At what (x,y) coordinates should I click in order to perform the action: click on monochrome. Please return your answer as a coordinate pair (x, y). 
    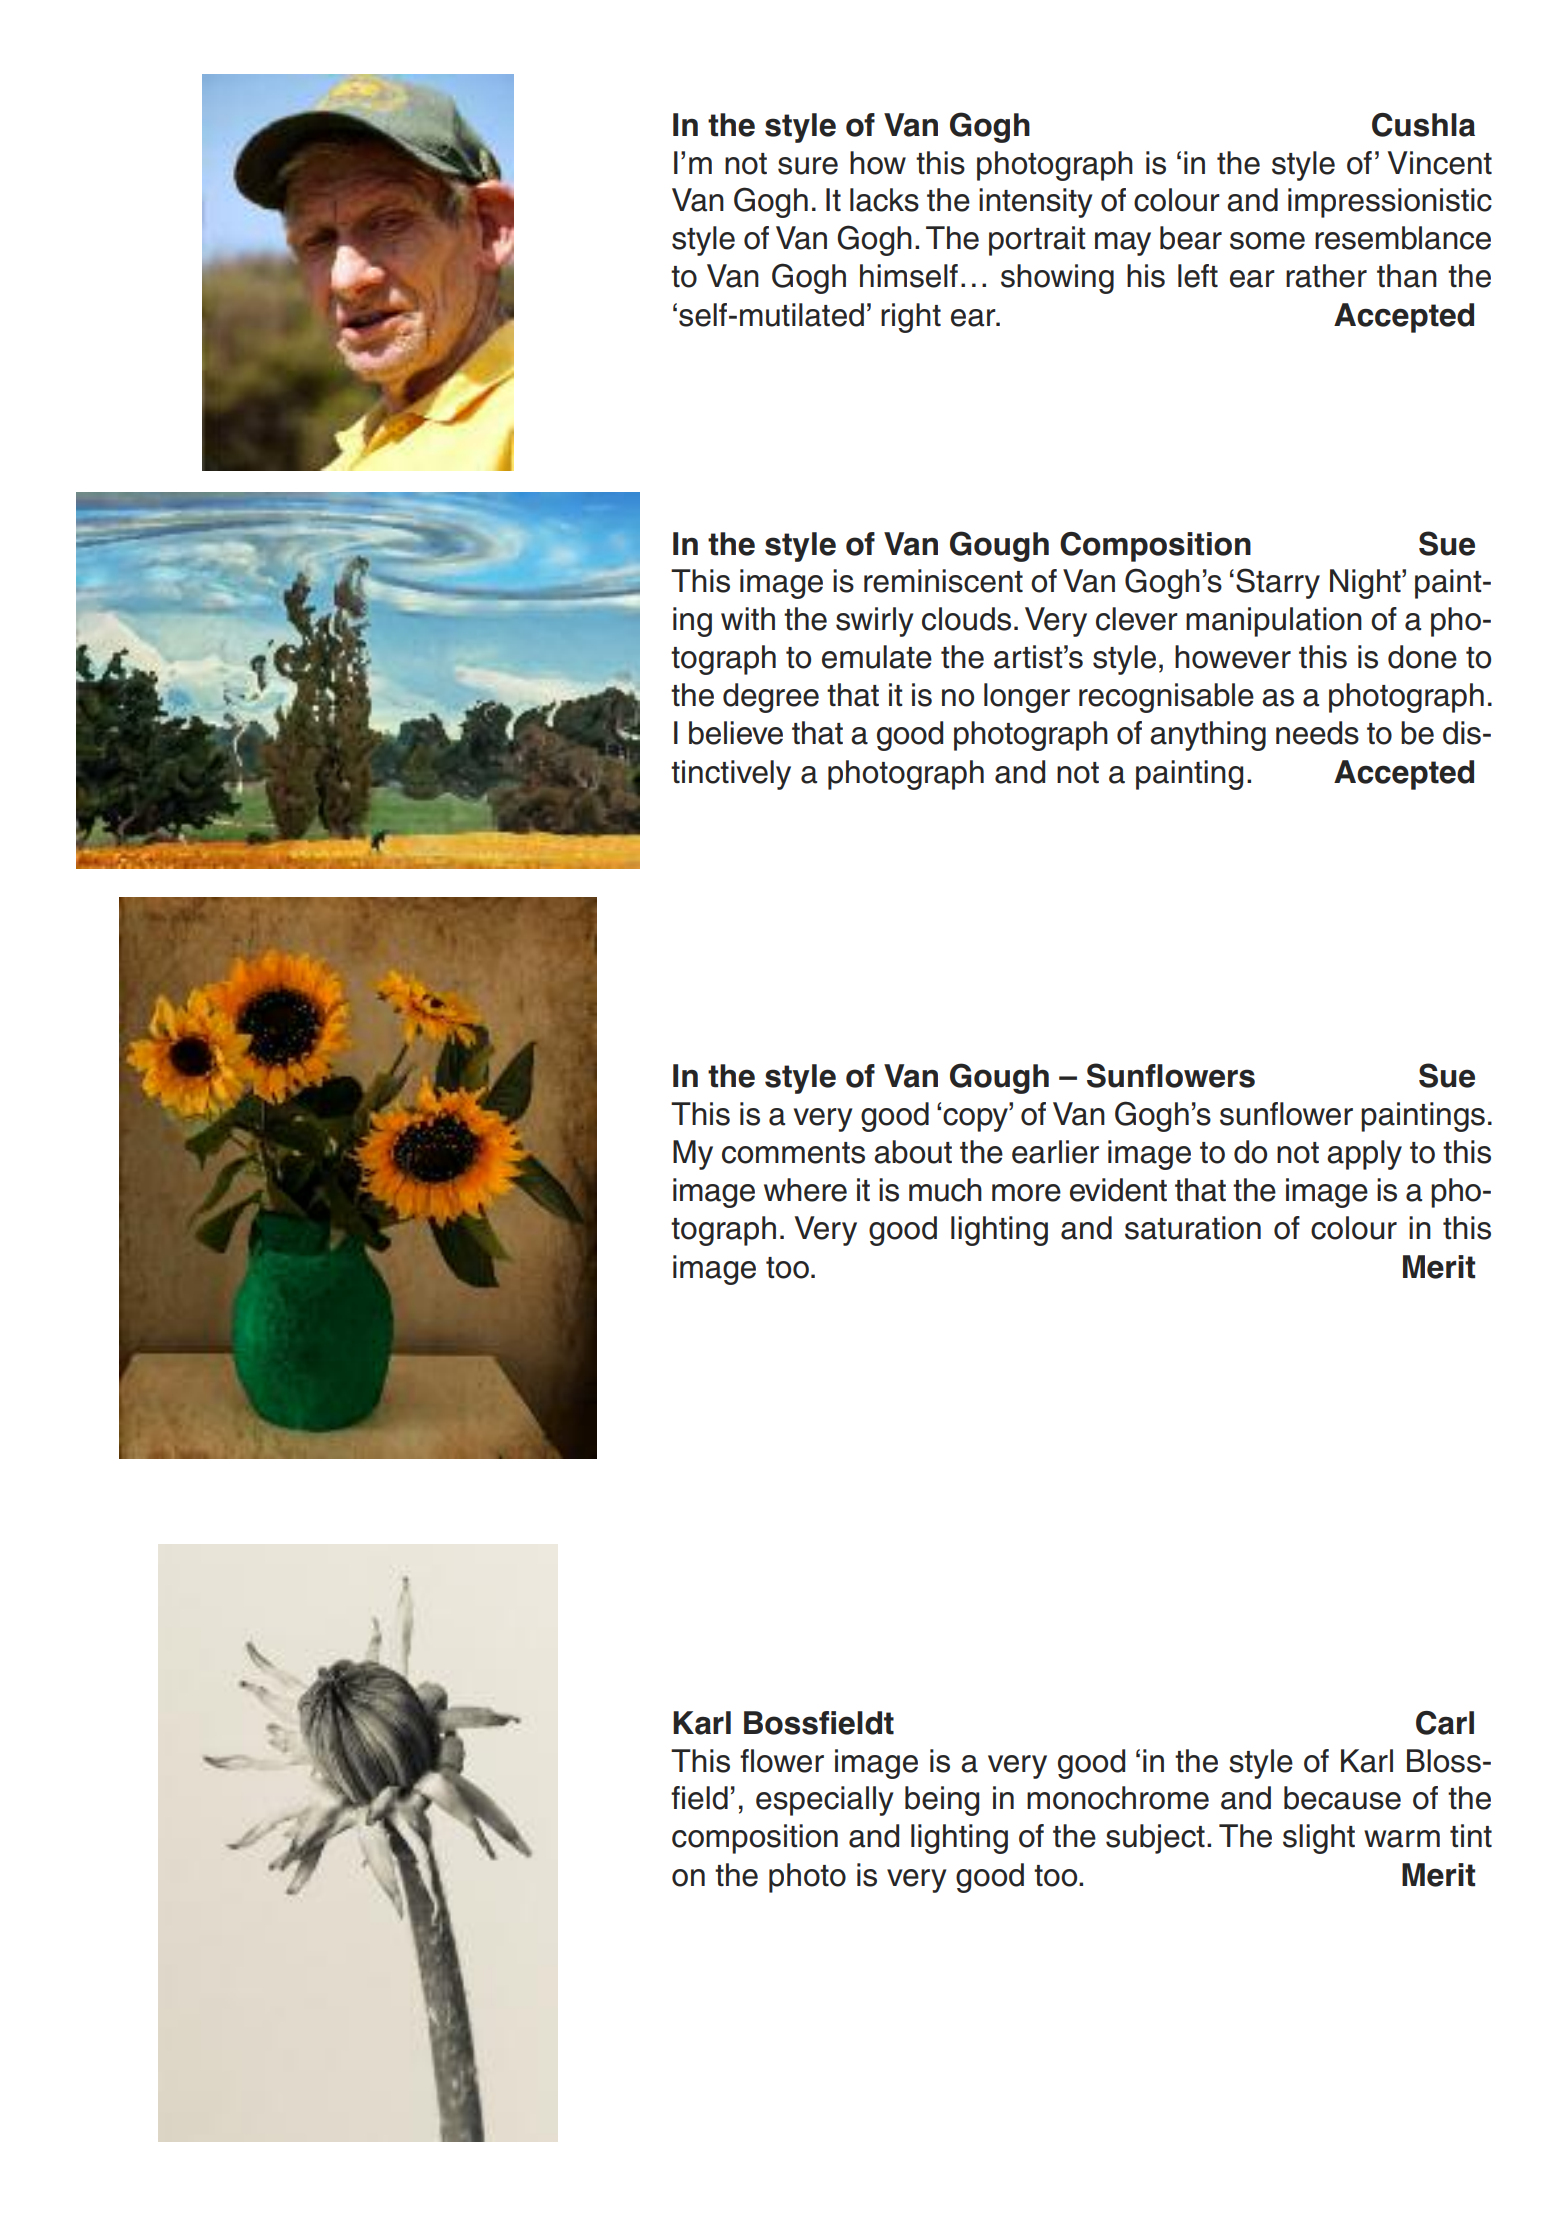
    Looking at the image, I should click on (1118, 1798).
